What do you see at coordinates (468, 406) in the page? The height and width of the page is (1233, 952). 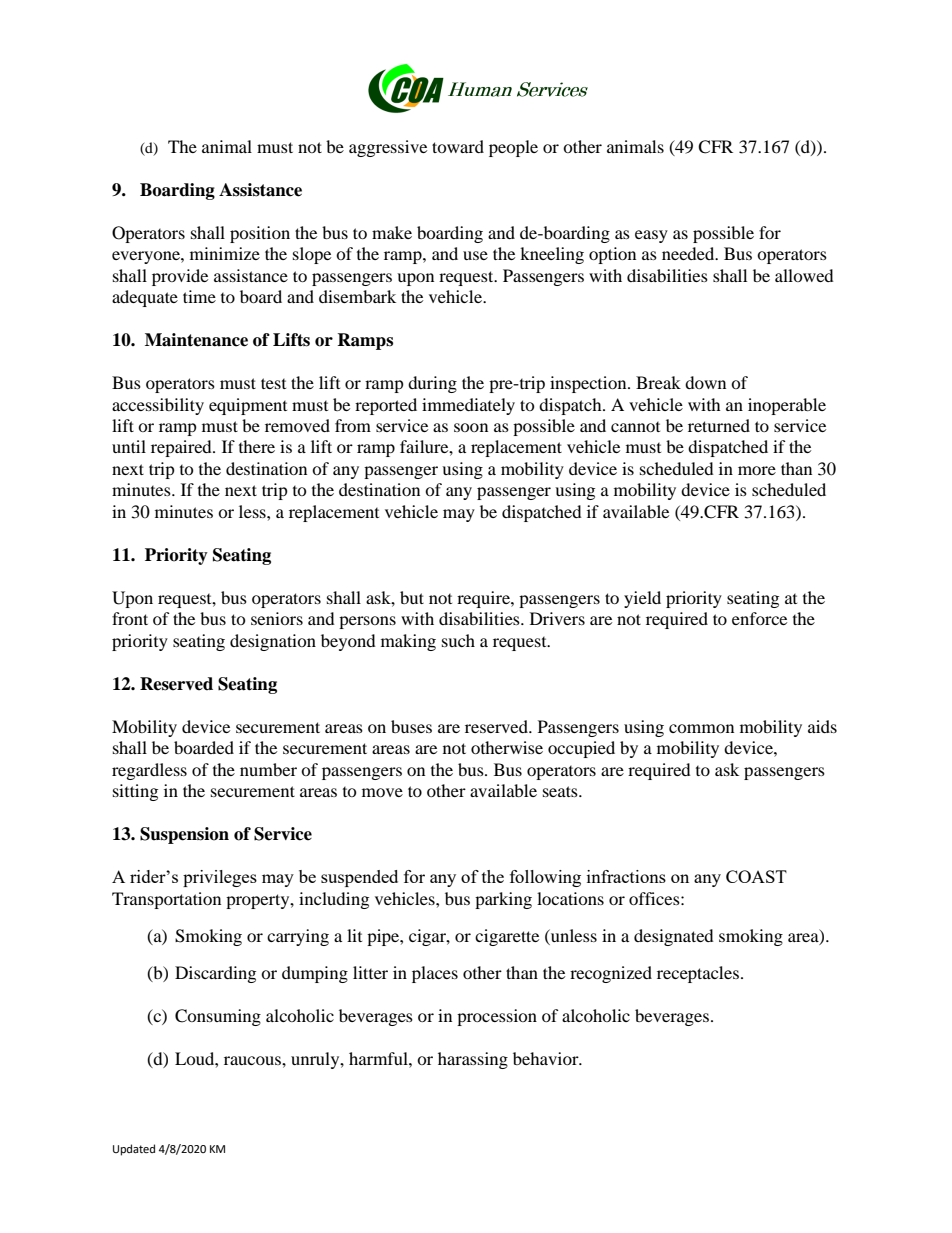 I see `immediately` at bounding box center [468, 406].
